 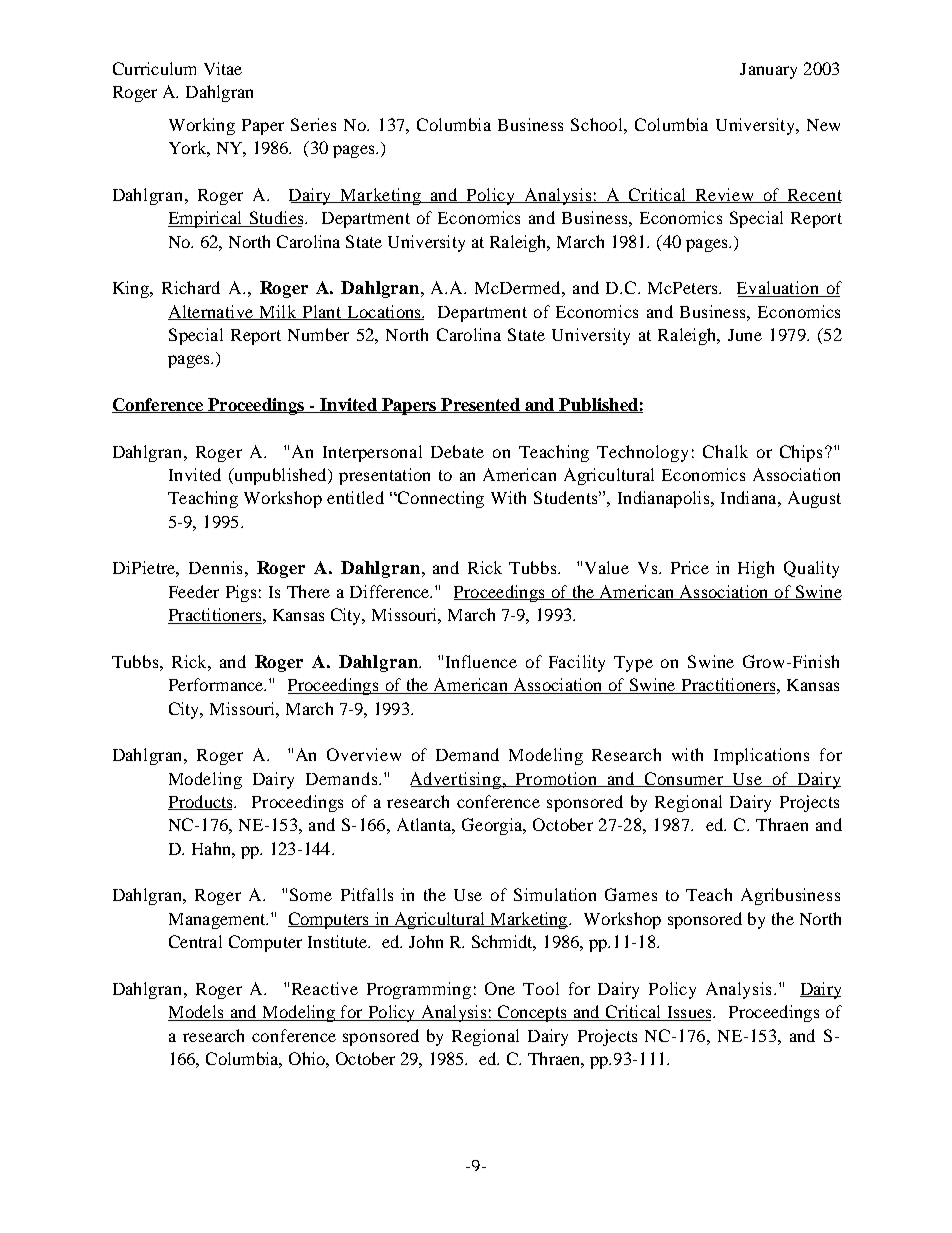 I want to click on Implications, so click(x=761, y=756).
